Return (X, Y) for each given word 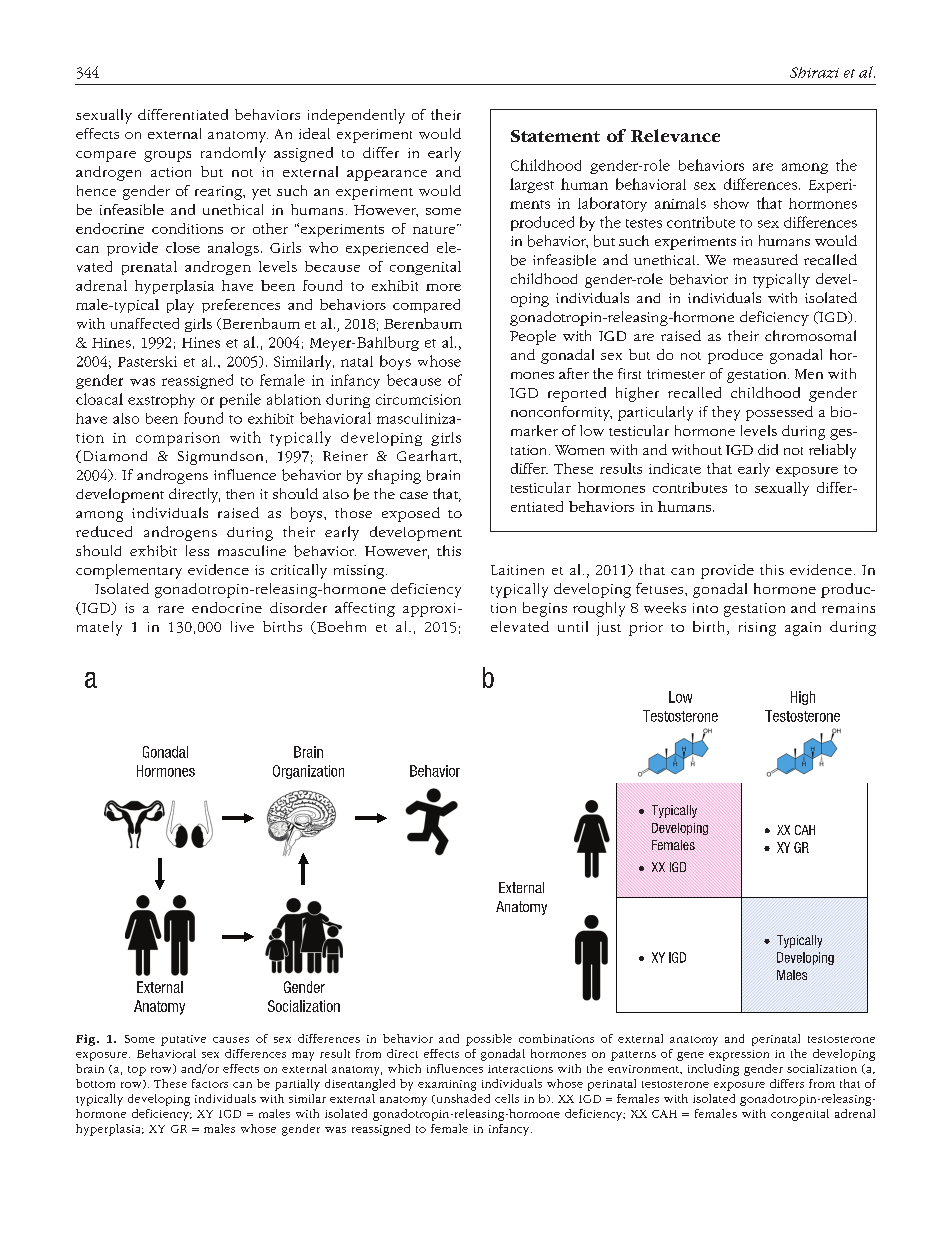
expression (739, 1055)
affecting (365, 609)
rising (757, 629)
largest (532, 185)
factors (210, 1083)
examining (447, 1085)
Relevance (675, 135)
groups (167, 156)
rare (171, 609)
